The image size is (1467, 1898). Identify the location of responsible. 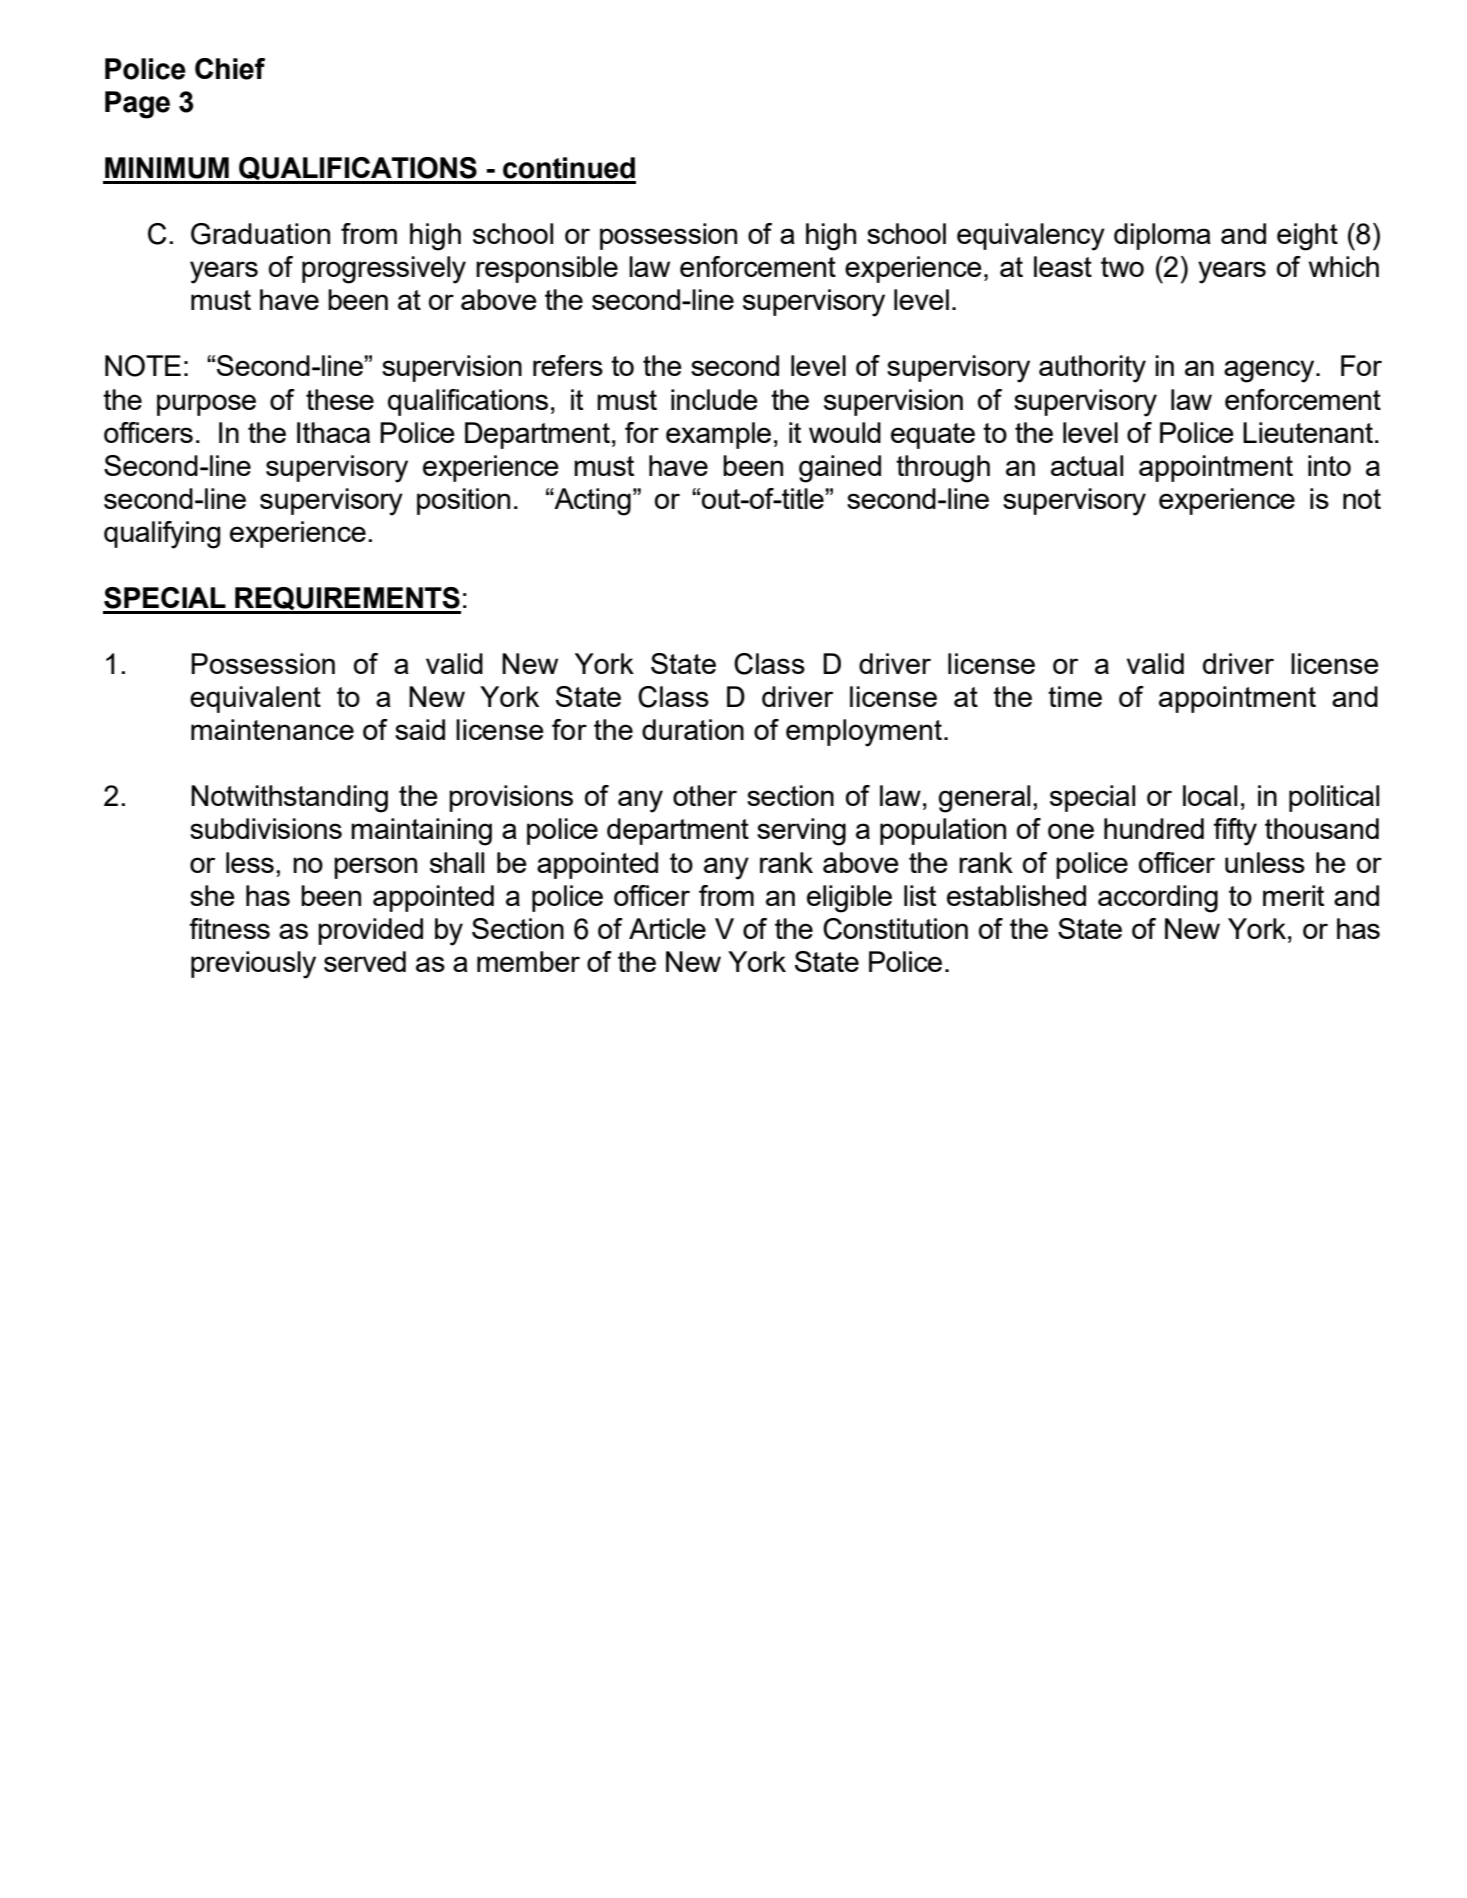
(547, 269).
